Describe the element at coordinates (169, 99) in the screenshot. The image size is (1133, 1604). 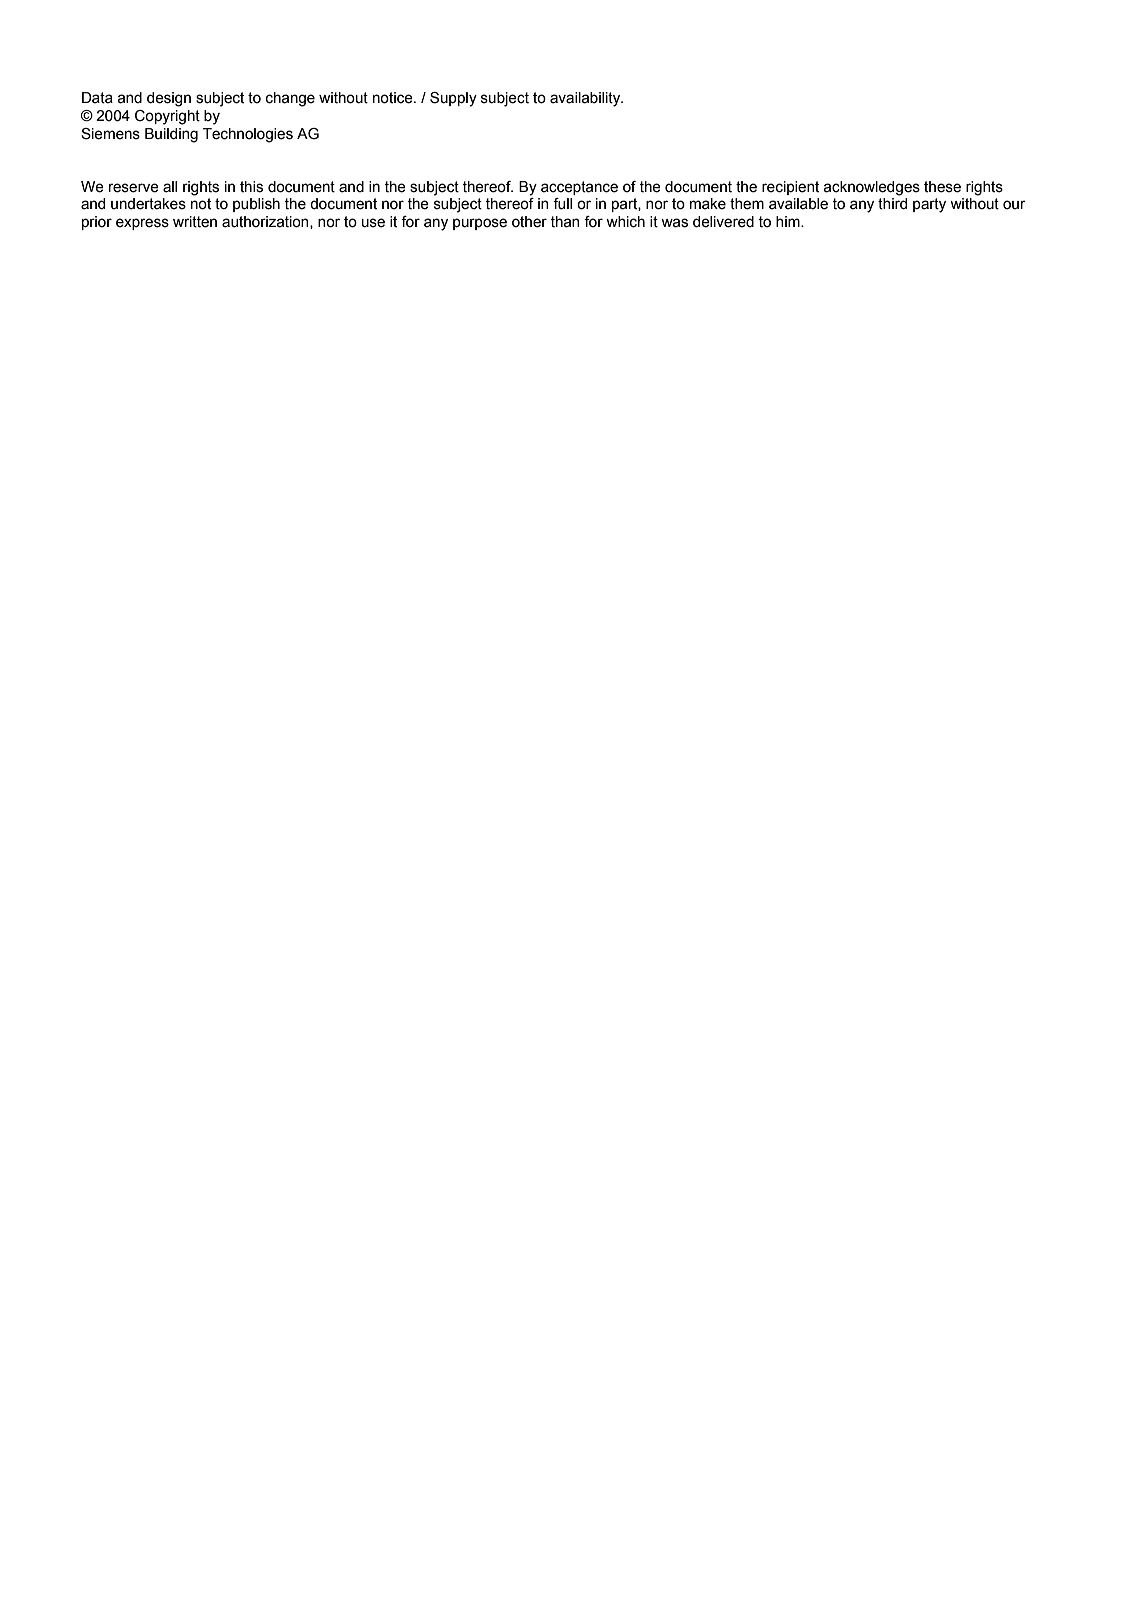
I see `design` at that location.
